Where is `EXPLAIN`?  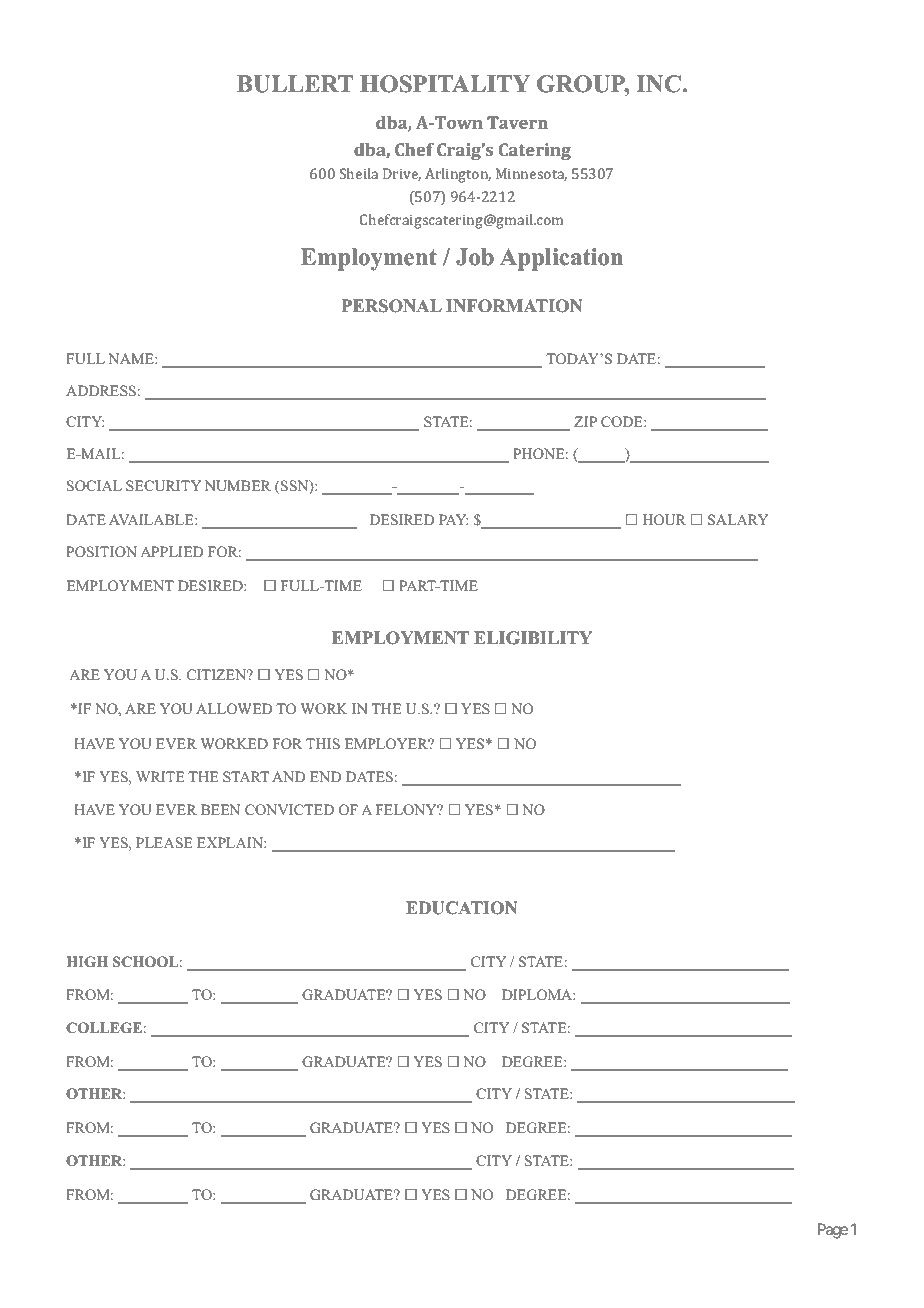 EXPLAIN is located at coordinates (231, 842).
